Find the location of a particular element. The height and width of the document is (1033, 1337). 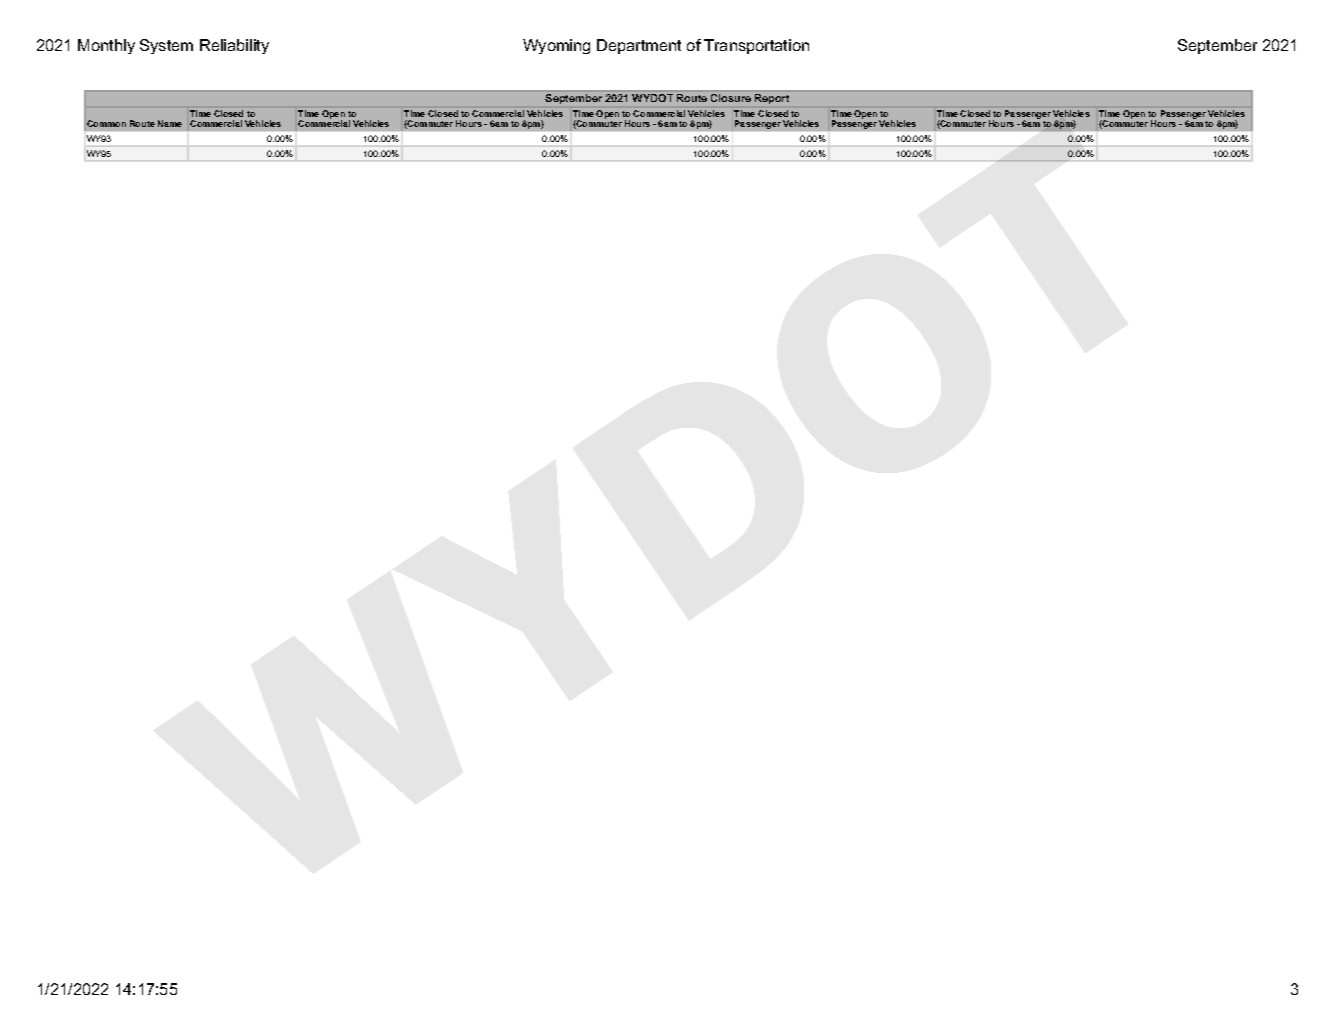

Reliability is located at coordinates (234, 46).
